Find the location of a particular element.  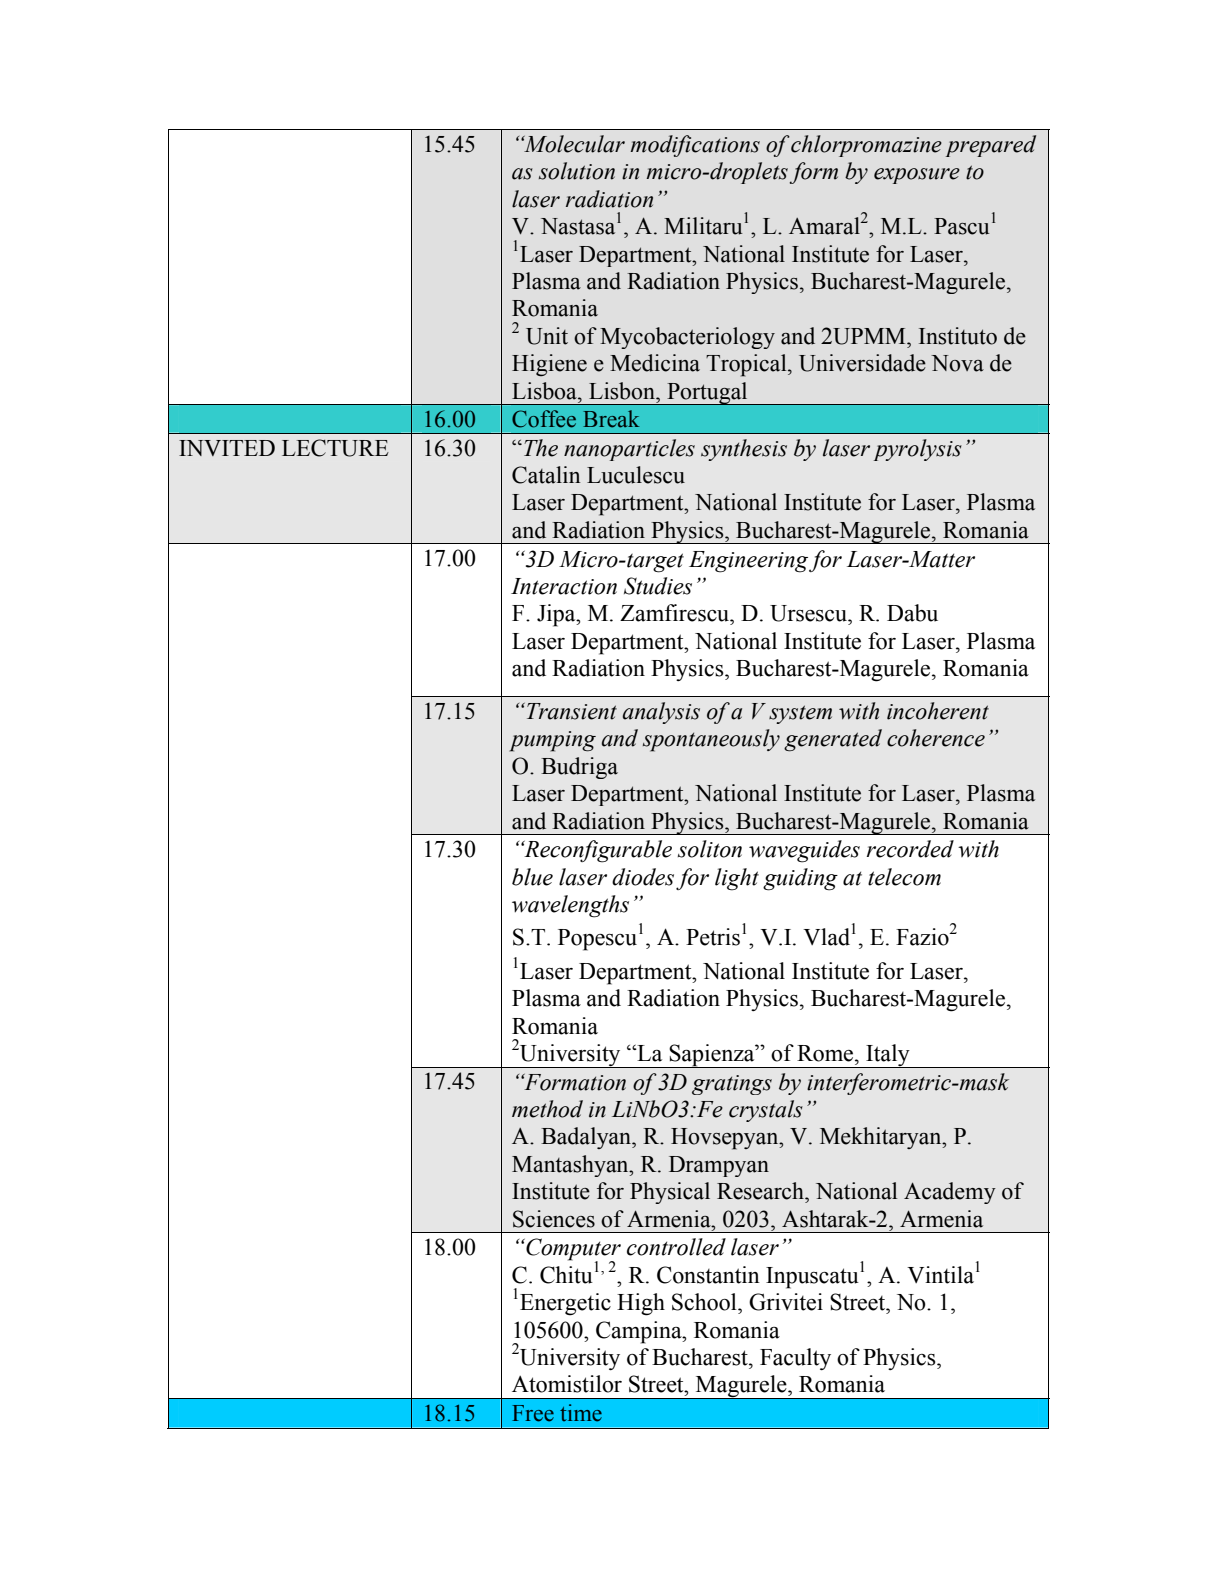

wavelengths is located at coordinates (570, 906).
